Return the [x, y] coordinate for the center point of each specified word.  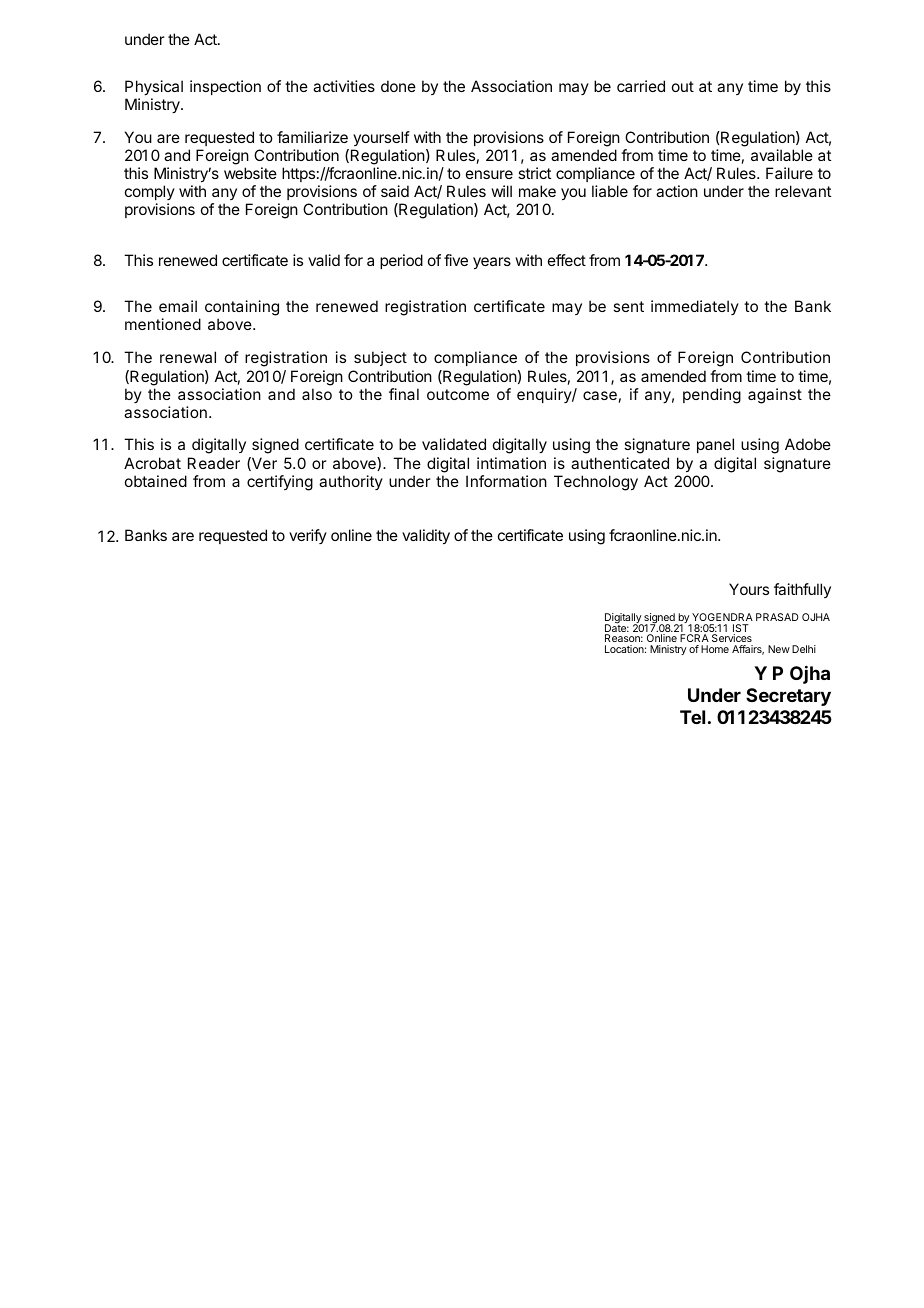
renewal [188, 357]
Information [506, 481]
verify [308, 536]
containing [242, 309]
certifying [280, 483]
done [398, 86]
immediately [695, 307]
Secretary [788, 697]
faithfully [802, 590]
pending [712, 396]
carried [641, 86]
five [456, 260]
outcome [458, 394]
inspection [225, 87]
